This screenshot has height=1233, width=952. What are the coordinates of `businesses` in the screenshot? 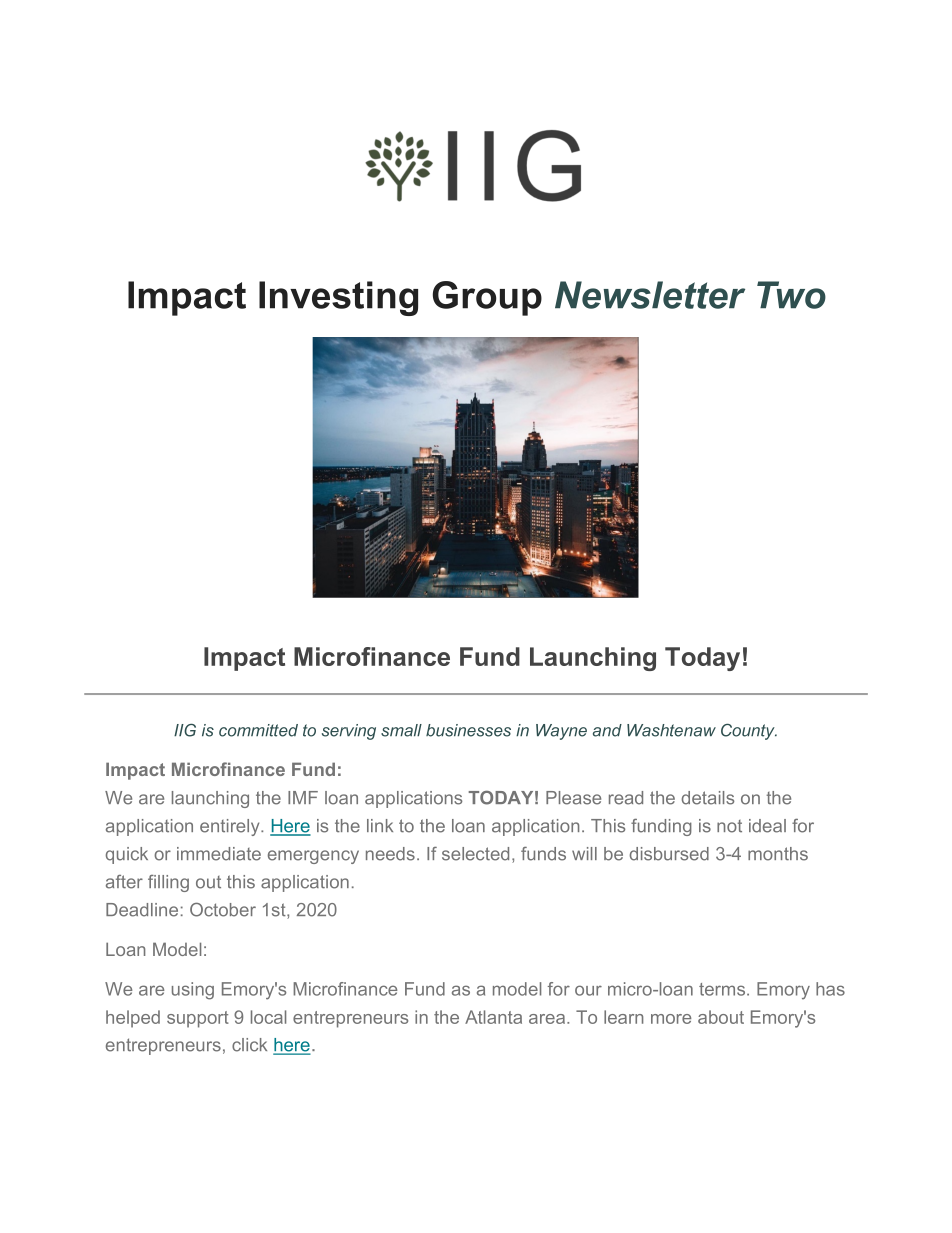 It's located at (468, 730).
